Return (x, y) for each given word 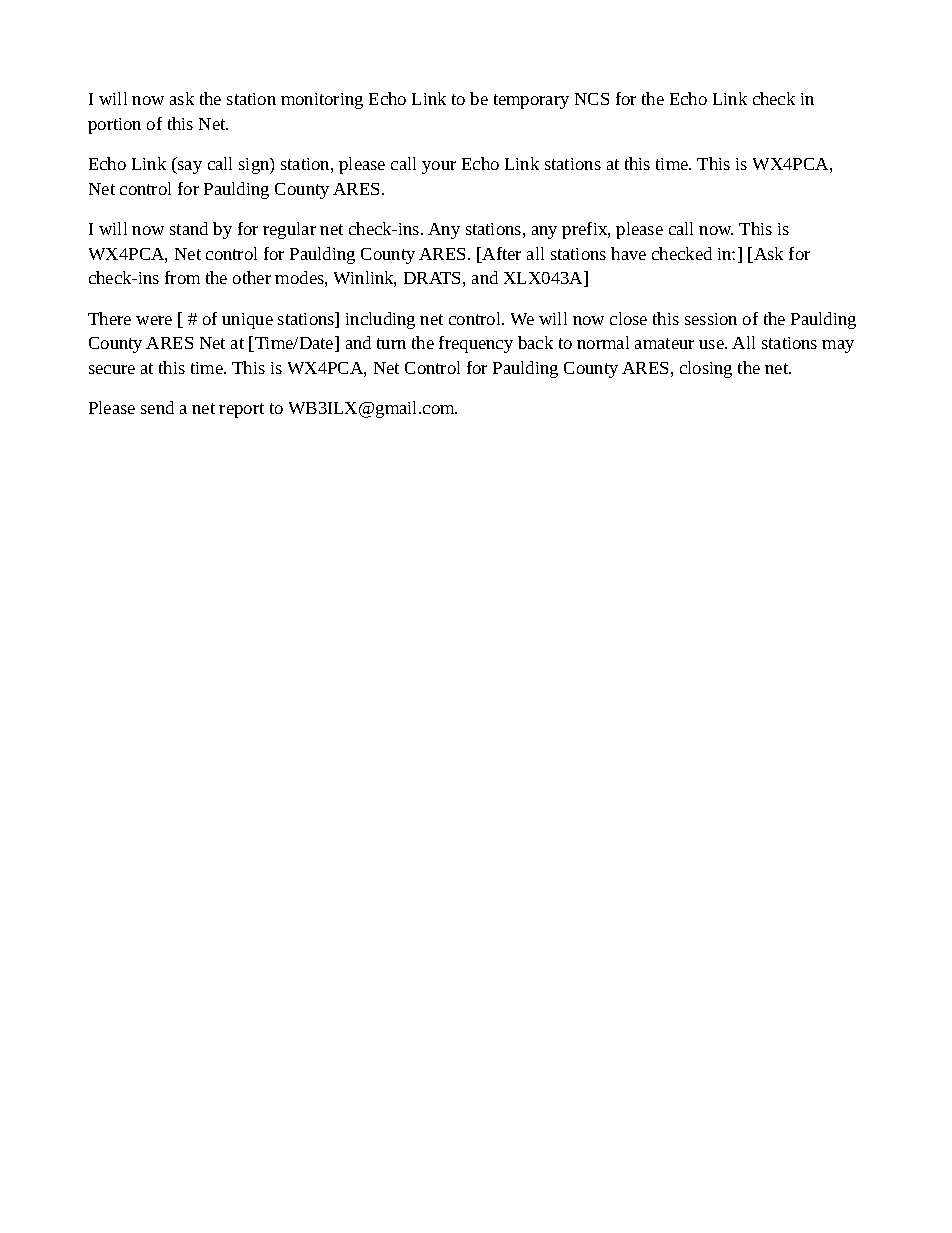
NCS (592, 99)
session (711, 319)
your (439, 167)
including (380, 320)
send (157, 407)
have (628, 253)
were (154, 320)
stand (189, 228)
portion (114, 126)
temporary (531, 101)
